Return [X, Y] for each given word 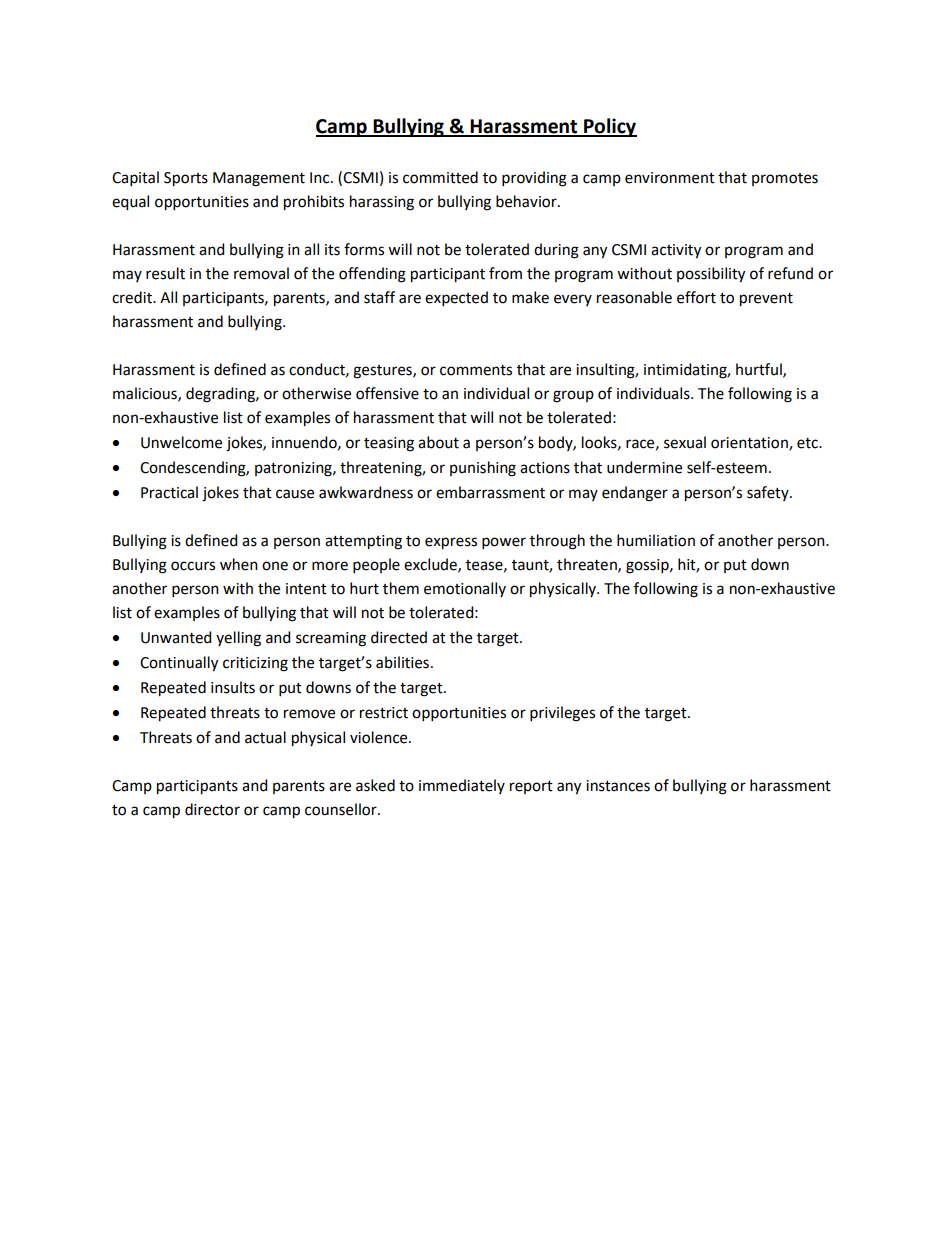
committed [440, 177]
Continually [179, 664]
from [505, 273]
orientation [750, 444]
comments [476, 370]
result [165, 273]
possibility [711, 275]
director [212, 809]
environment [670, 178]
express [451, 543]
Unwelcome [181, 442]
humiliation [656, 540]
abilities [402, 662]
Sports [186, 179]
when [239, 564]
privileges [562, 714]
